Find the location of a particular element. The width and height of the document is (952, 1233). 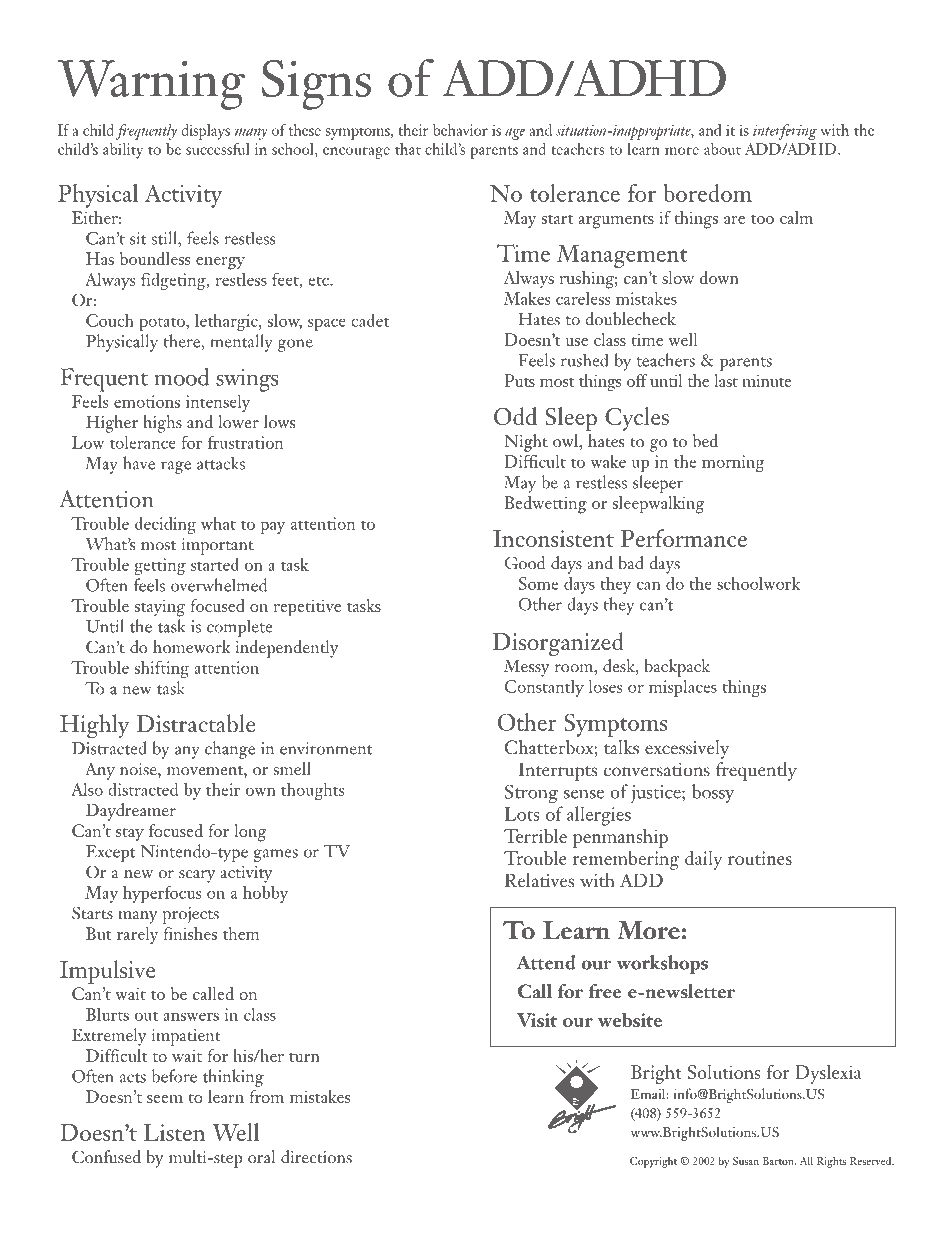

behavior is located at coordinates (460, 130).
